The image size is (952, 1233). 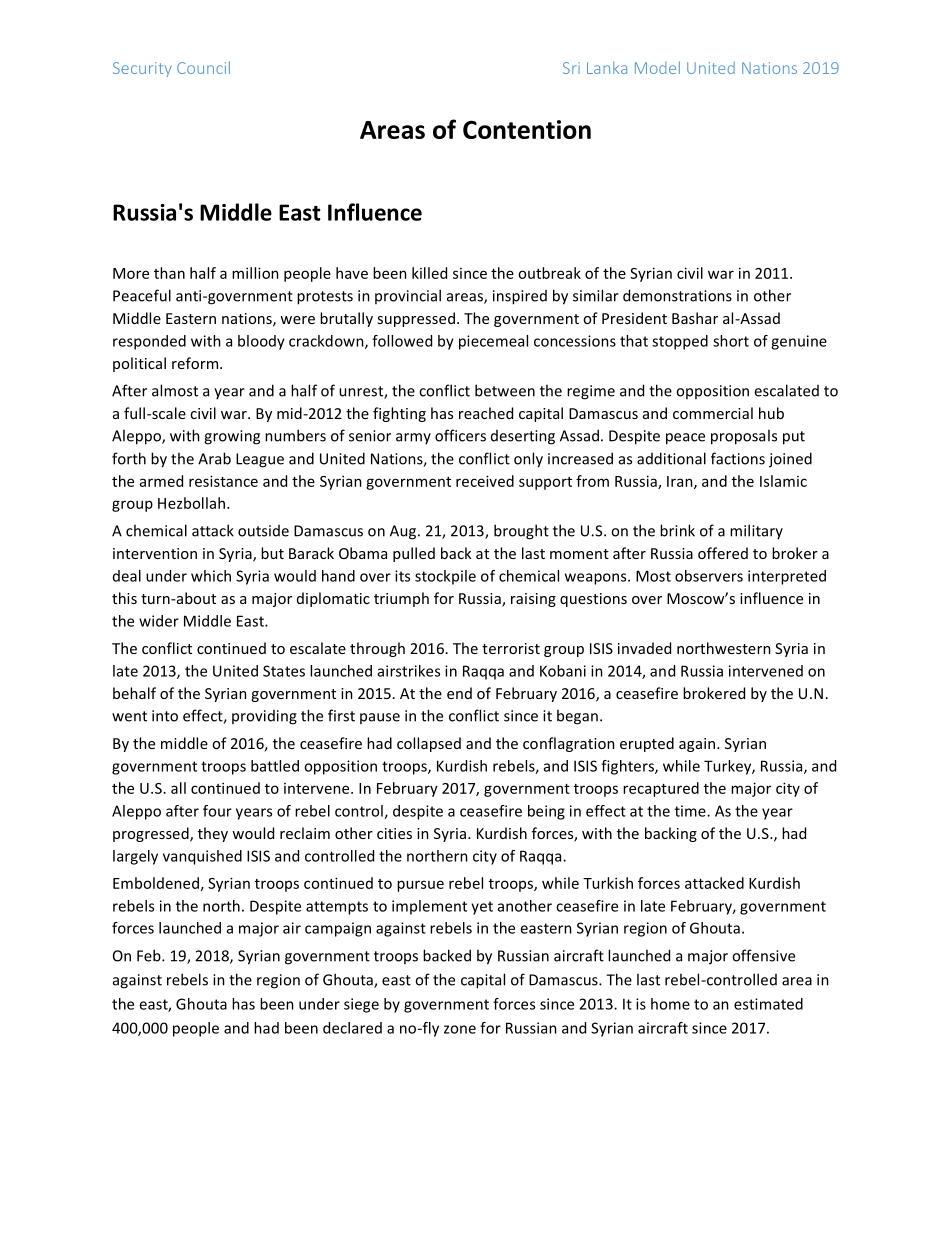 I want to click on offered, so click(x=723, y=553).
